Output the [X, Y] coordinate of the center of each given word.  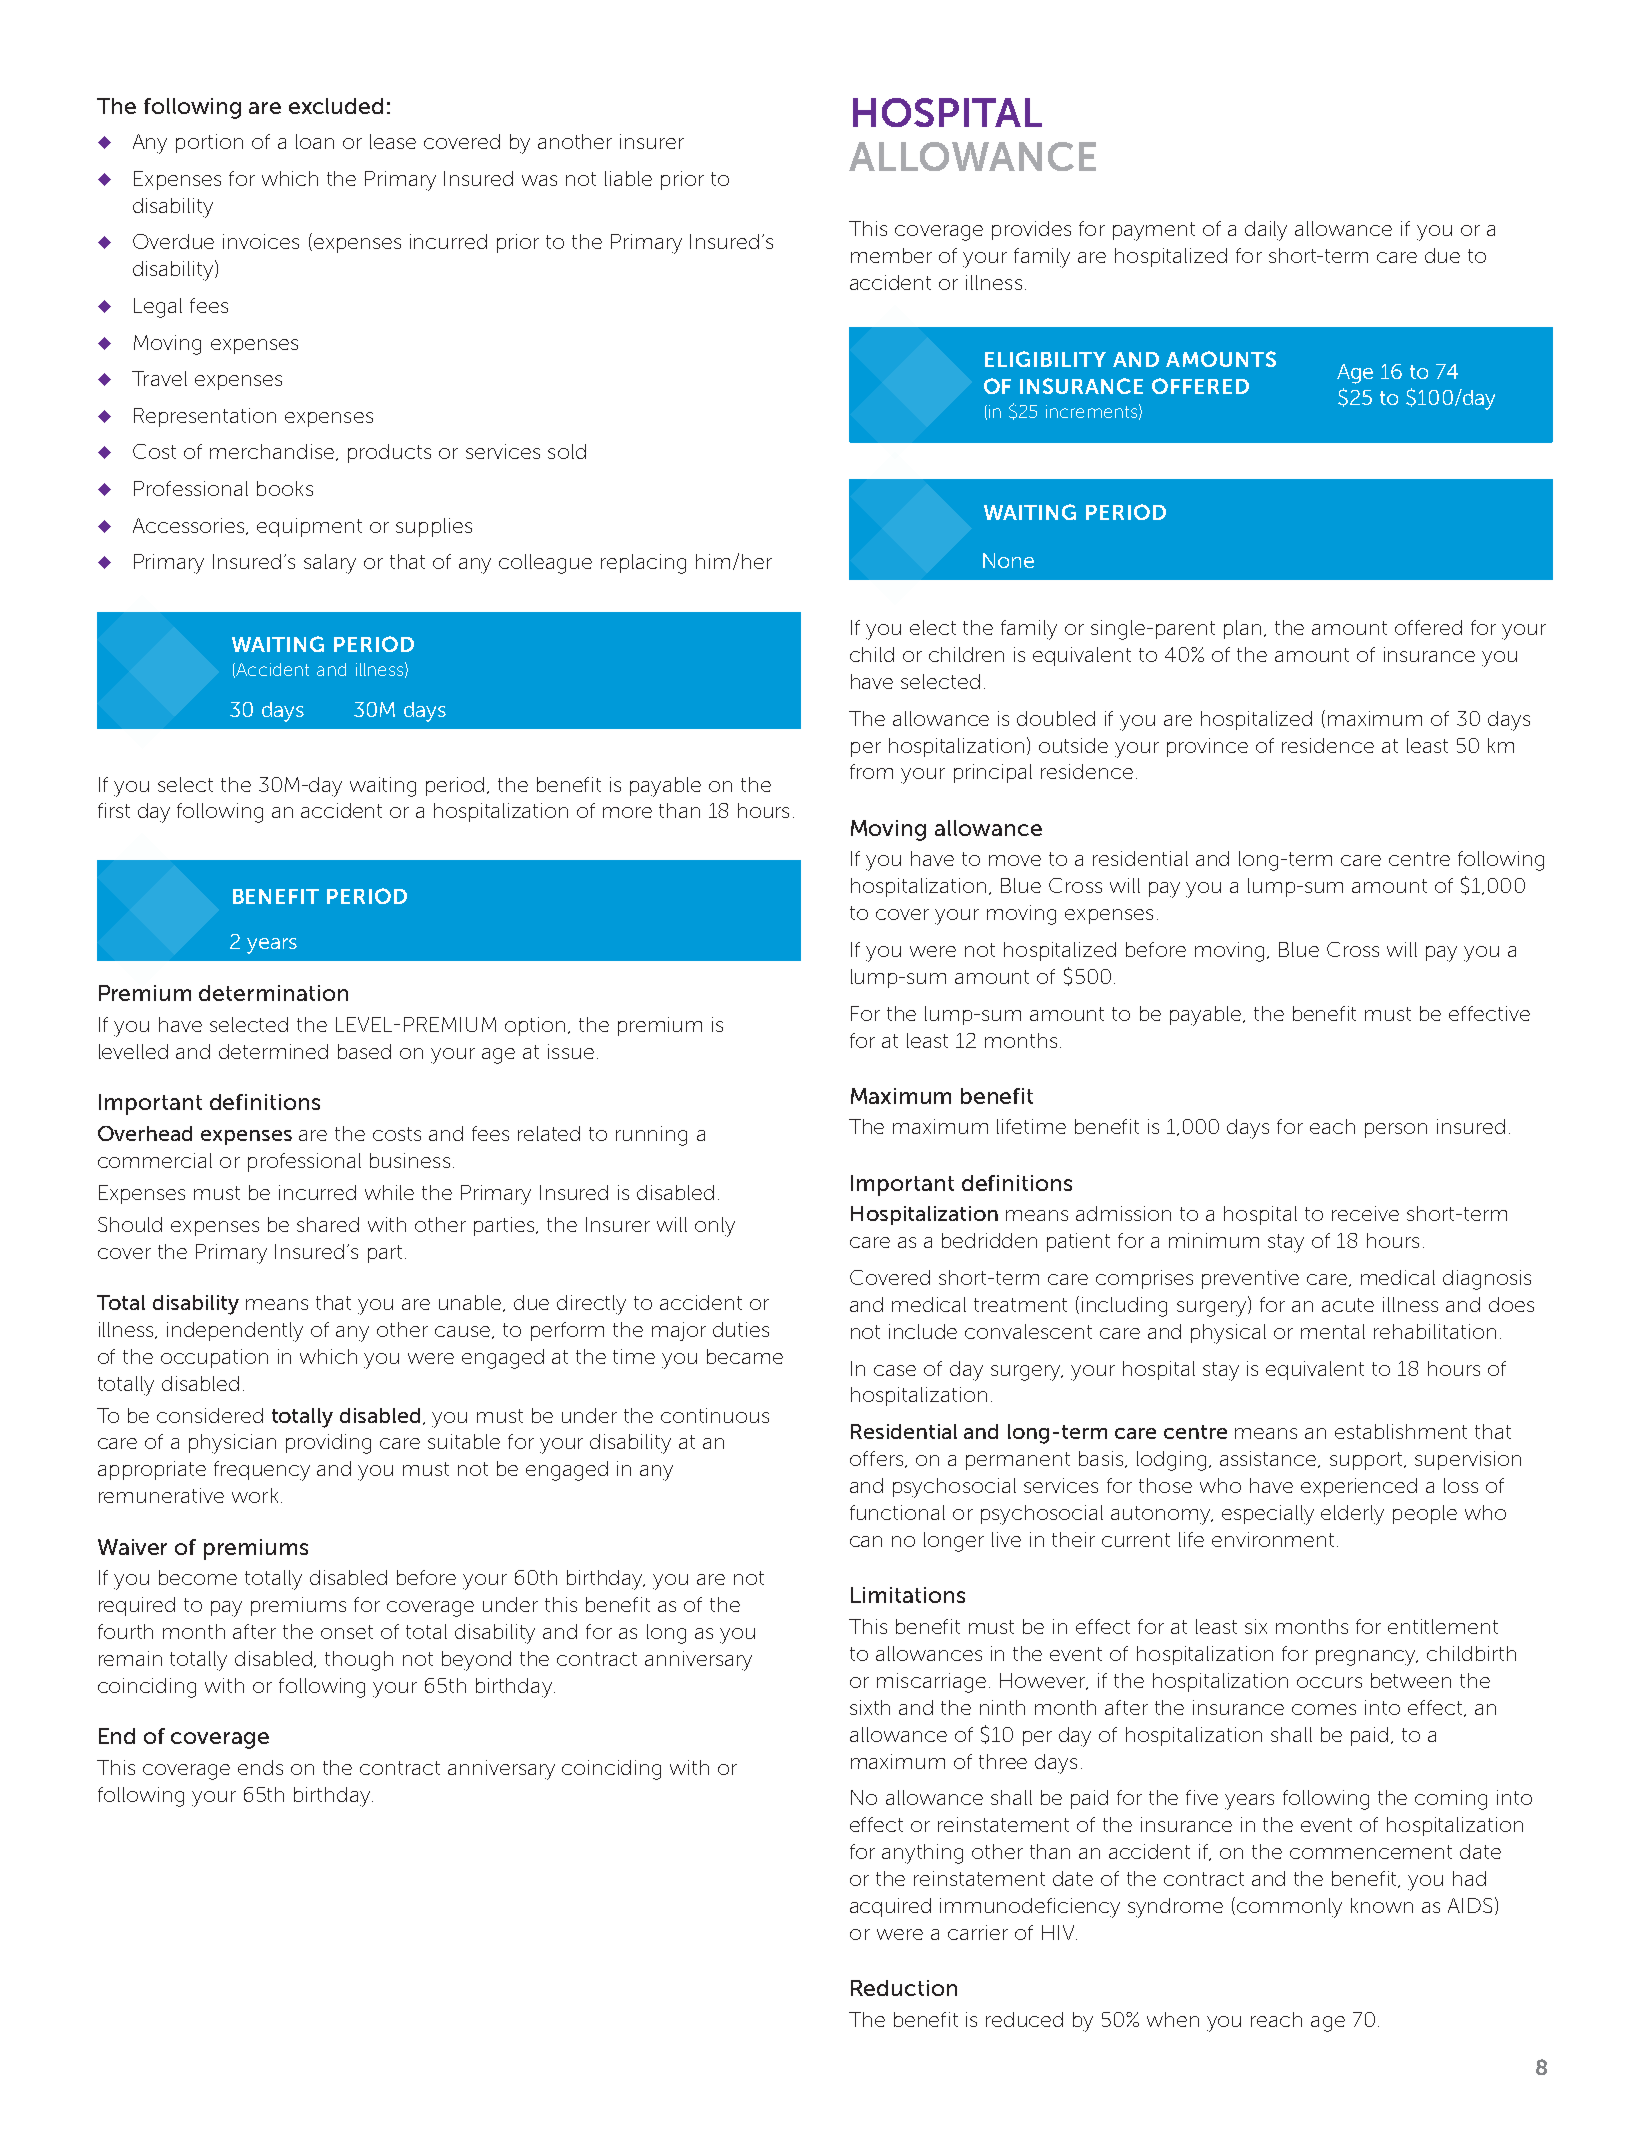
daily [1266, 231]
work [255, 1495]
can [866, 1541]
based [364, 1051]
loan [315, 141]
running [651, 1136]
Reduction [904, 1988]
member [891, 255]
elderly [1352, 1515]
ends [260, 1767]
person [1396, 1130]
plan [1242, 629]
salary [330, 564]
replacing [643, 564]
